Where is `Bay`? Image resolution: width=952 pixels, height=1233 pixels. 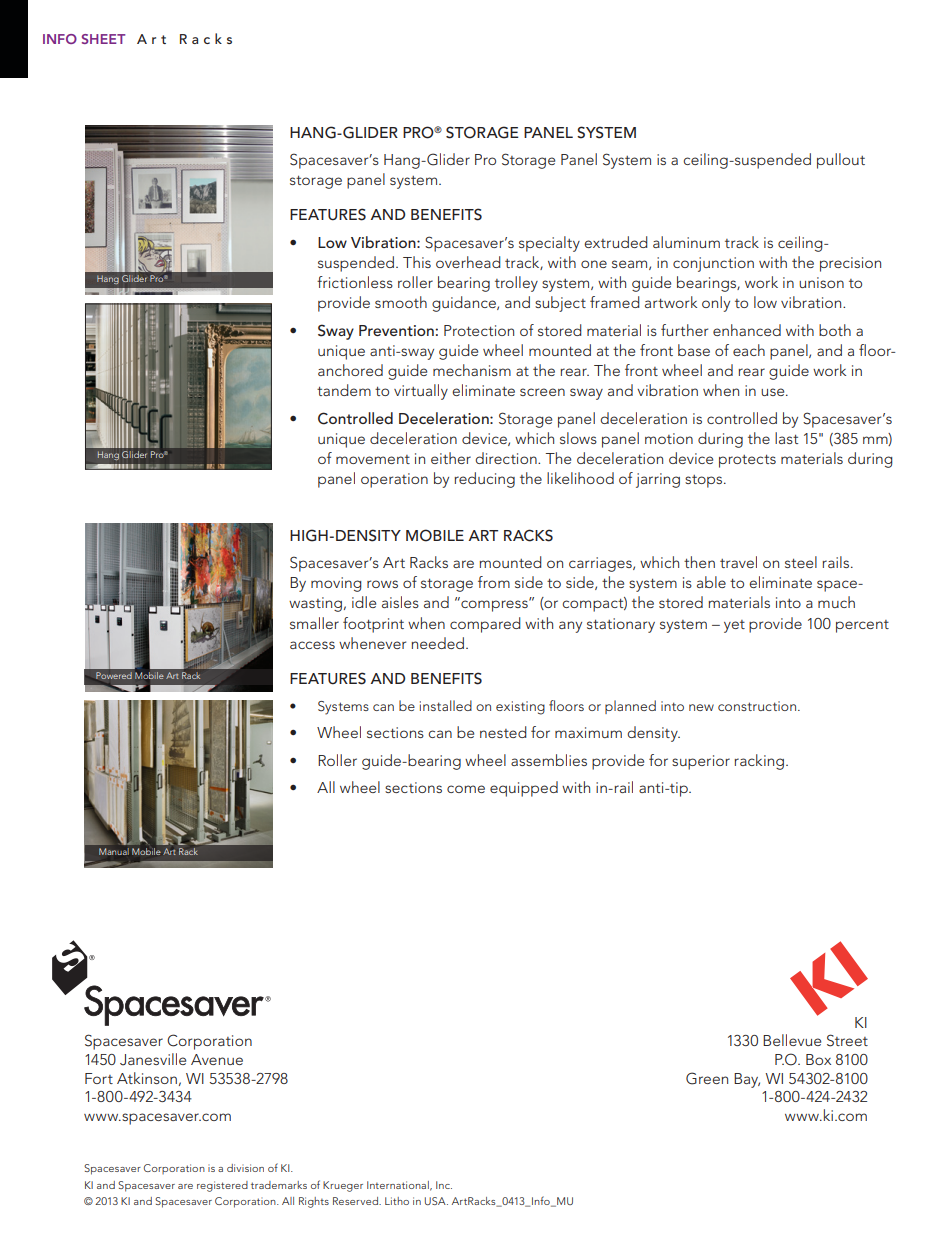
Bay is located at coordinates (747, 1080).
